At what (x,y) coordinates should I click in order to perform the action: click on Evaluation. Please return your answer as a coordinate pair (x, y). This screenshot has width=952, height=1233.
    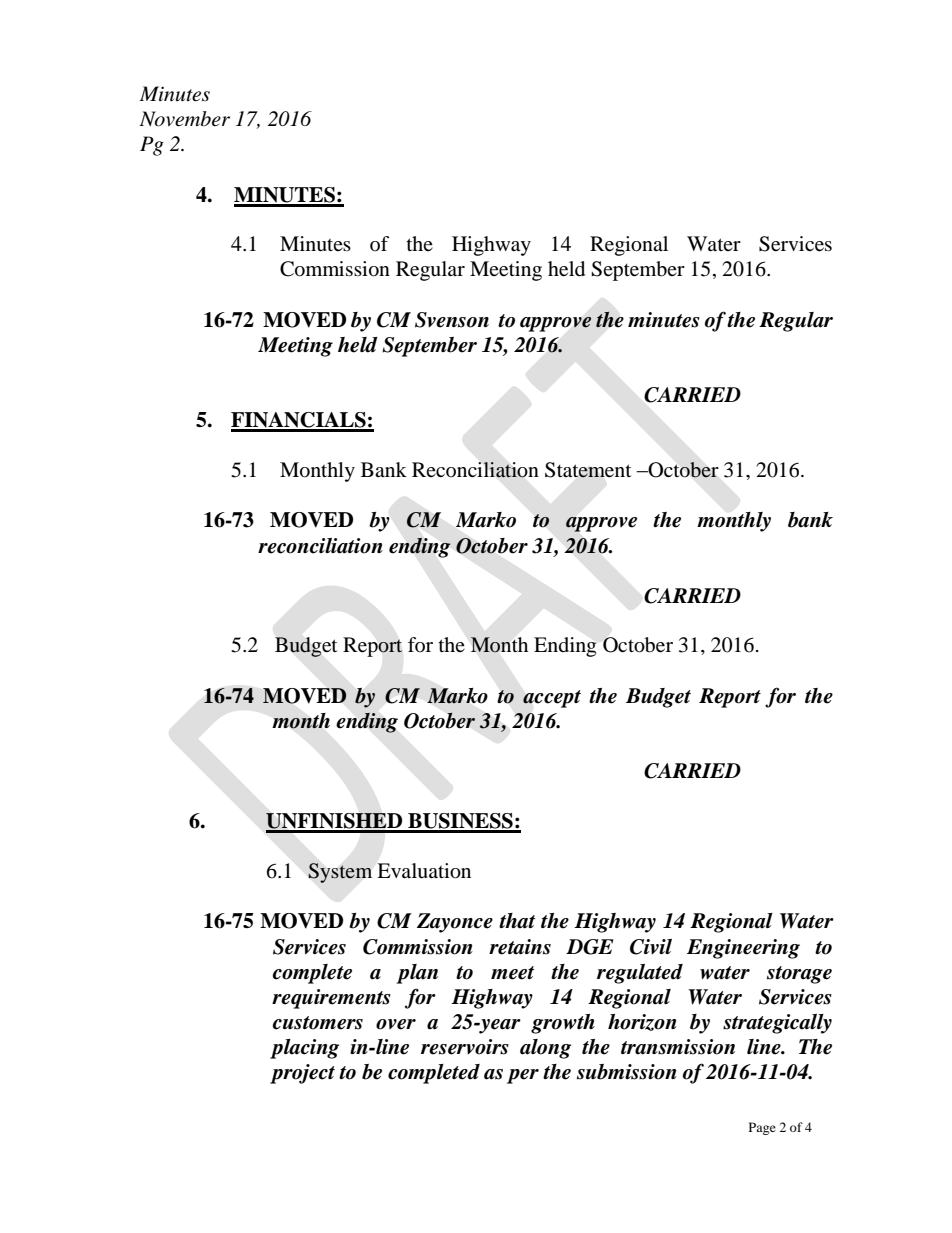
    Looking at the image, I should click on (424, 871).
